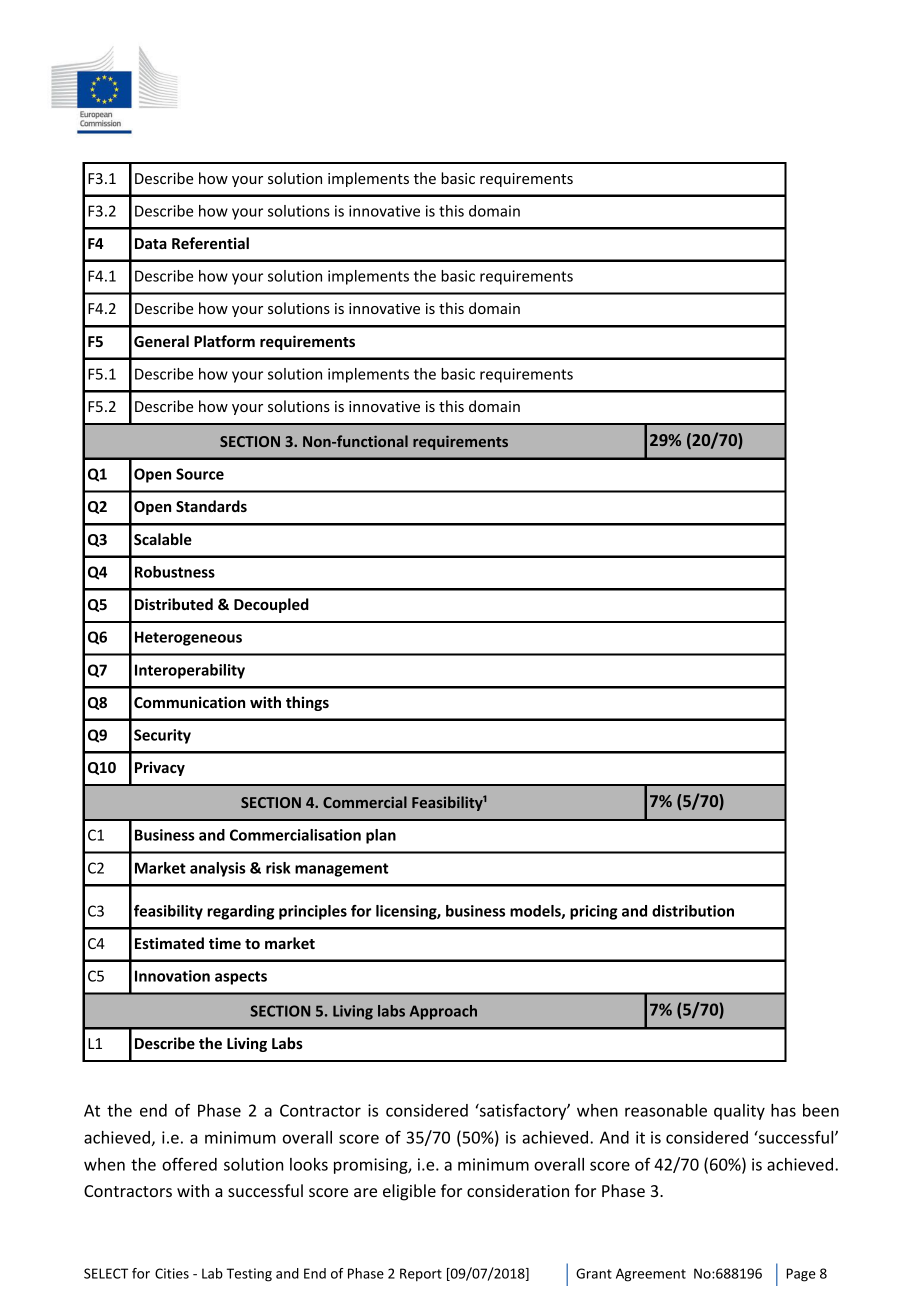 The image size is (924, 1308). Describe the element at coordinates (161, 341) in the page. I see `General` at that location.
